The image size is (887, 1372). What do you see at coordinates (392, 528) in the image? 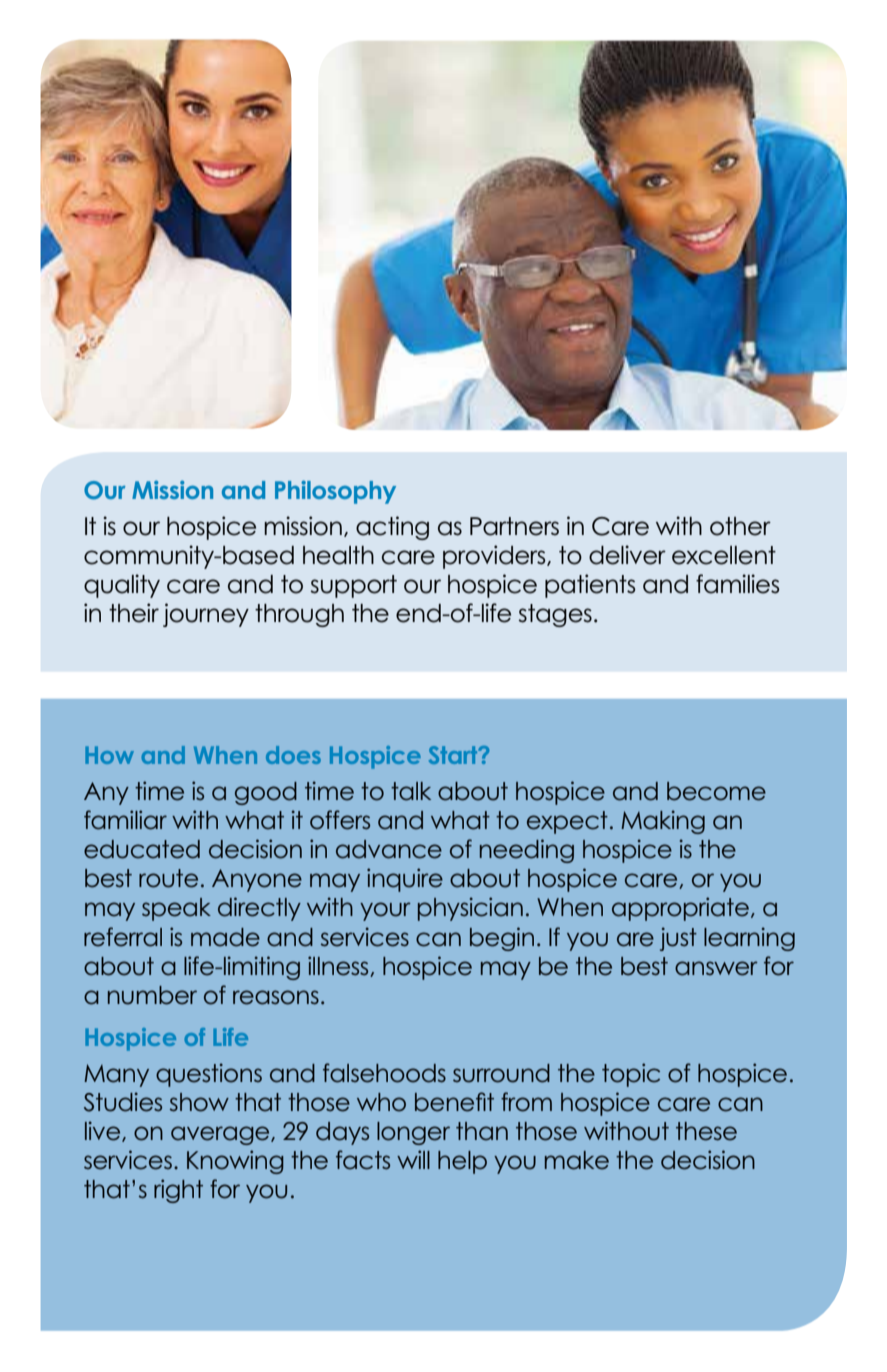
I see `acting` at bounding box center [392, 528].
